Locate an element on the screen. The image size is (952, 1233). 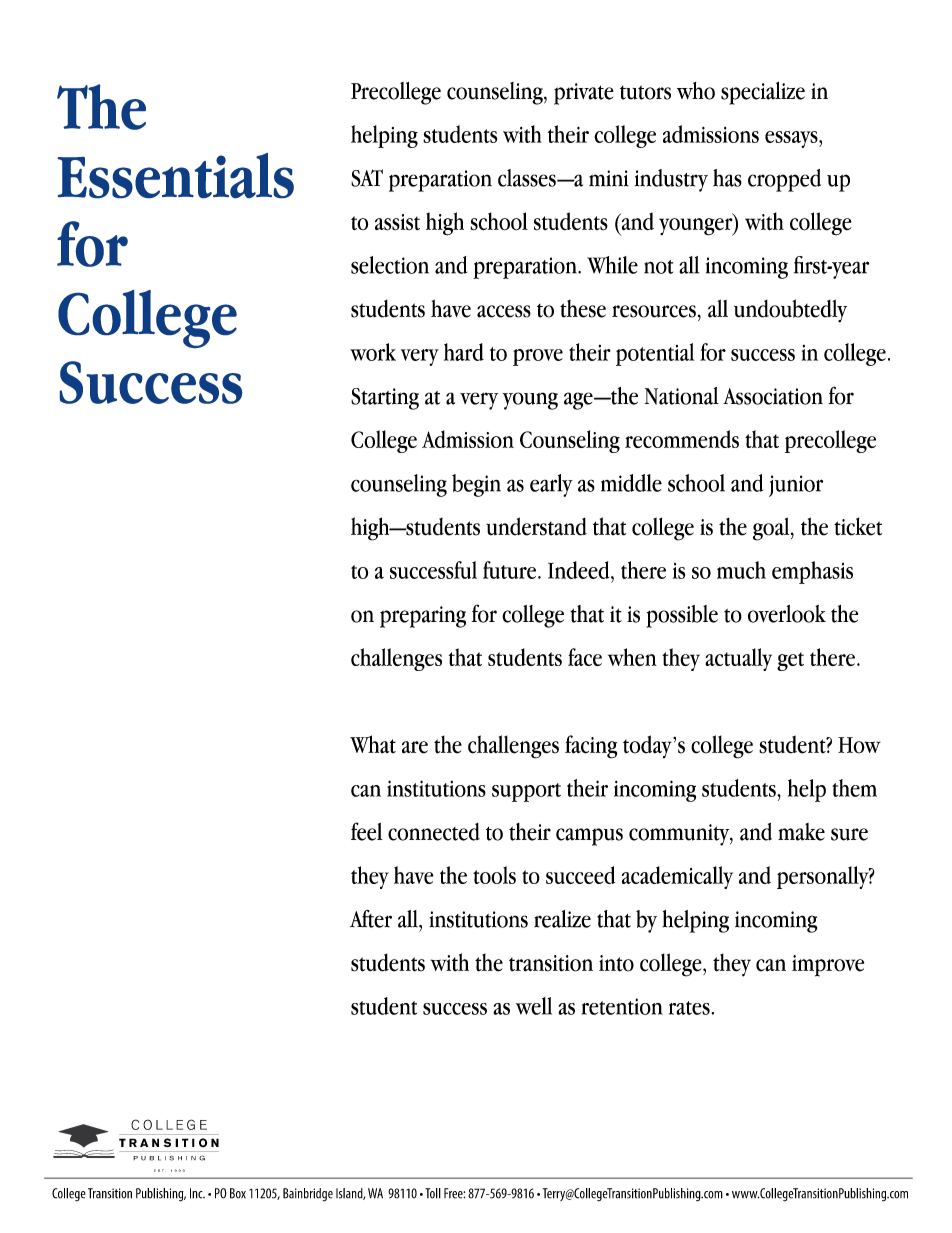
face is located at coordinates (585, 657).
